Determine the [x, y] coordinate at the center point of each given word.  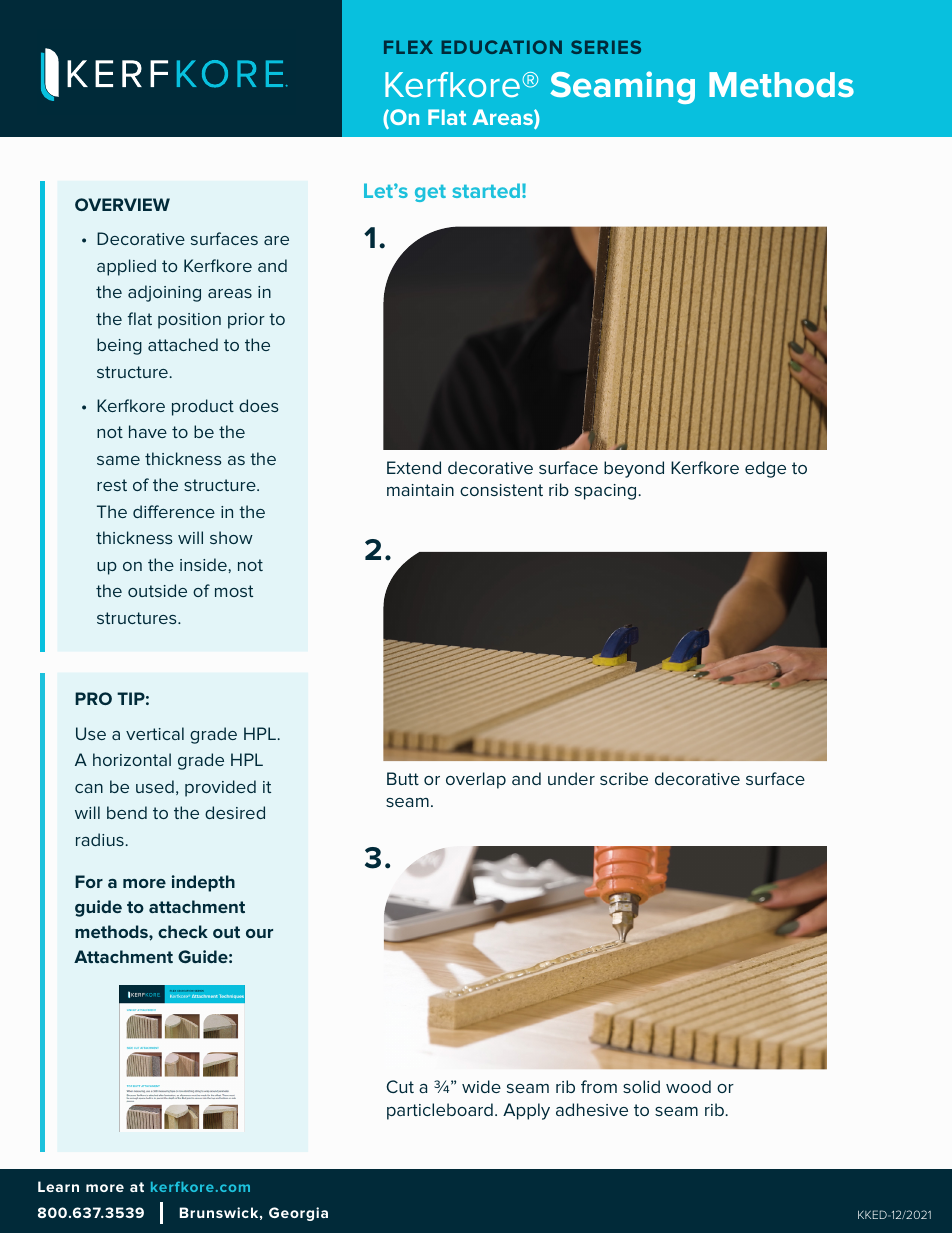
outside [157, 590]
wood [688, 1086]
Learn [58, 1186]
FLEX [408, 47]
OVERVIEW [122, 204]
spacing [607, 492]
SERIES [606, 47]
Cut [400, 1086]
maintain [420, 490]
